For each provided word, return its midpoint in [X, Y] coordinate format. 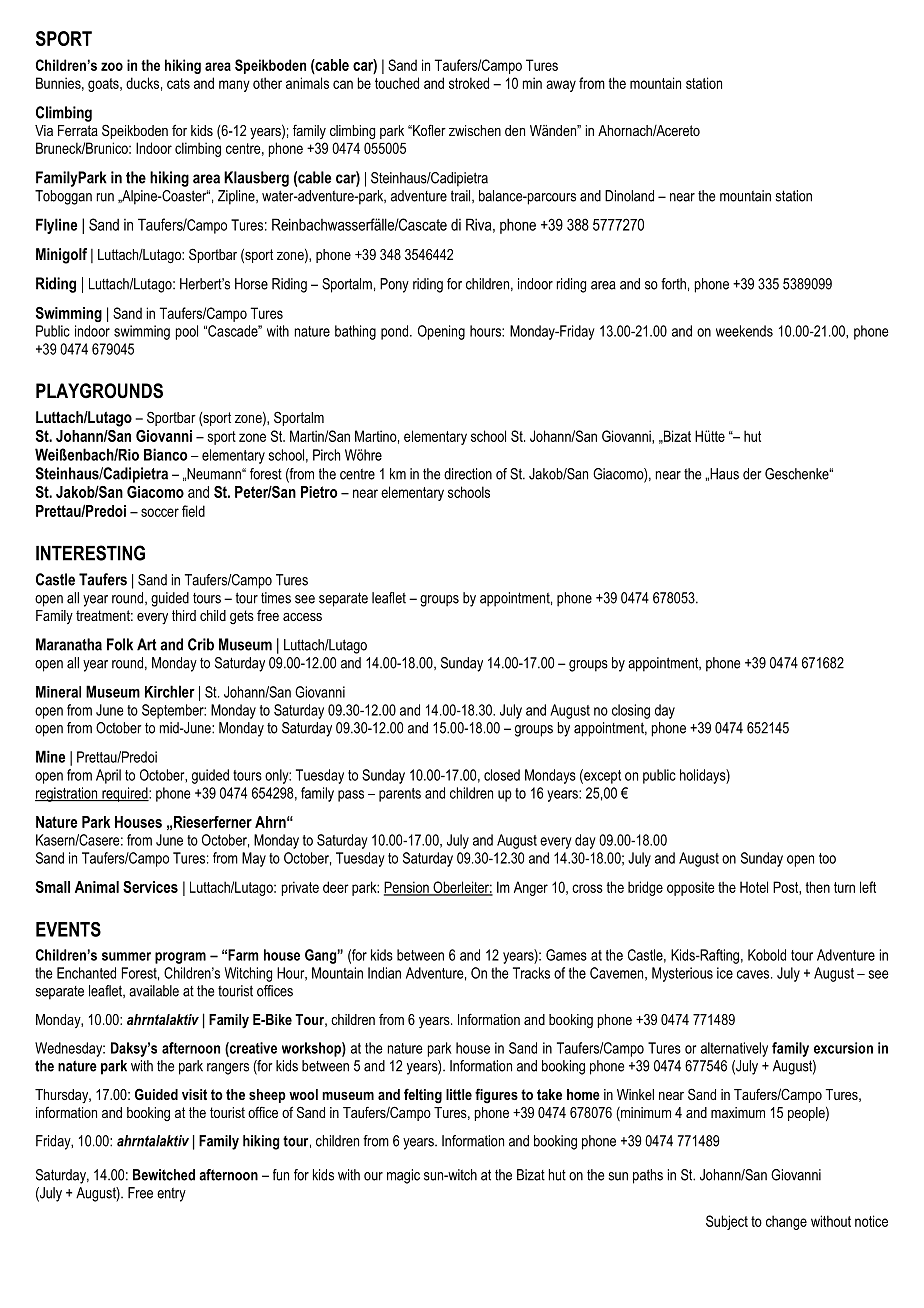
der [752, 474]
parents [400, 795]
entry [171, 1195]
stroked [469, 83]
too [827, 858]
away [561, 86]
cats [178, 83]
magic [403, 1176]
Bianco [166, 454]
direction [468, 474]
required [125, 794]
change [786, 1222]
